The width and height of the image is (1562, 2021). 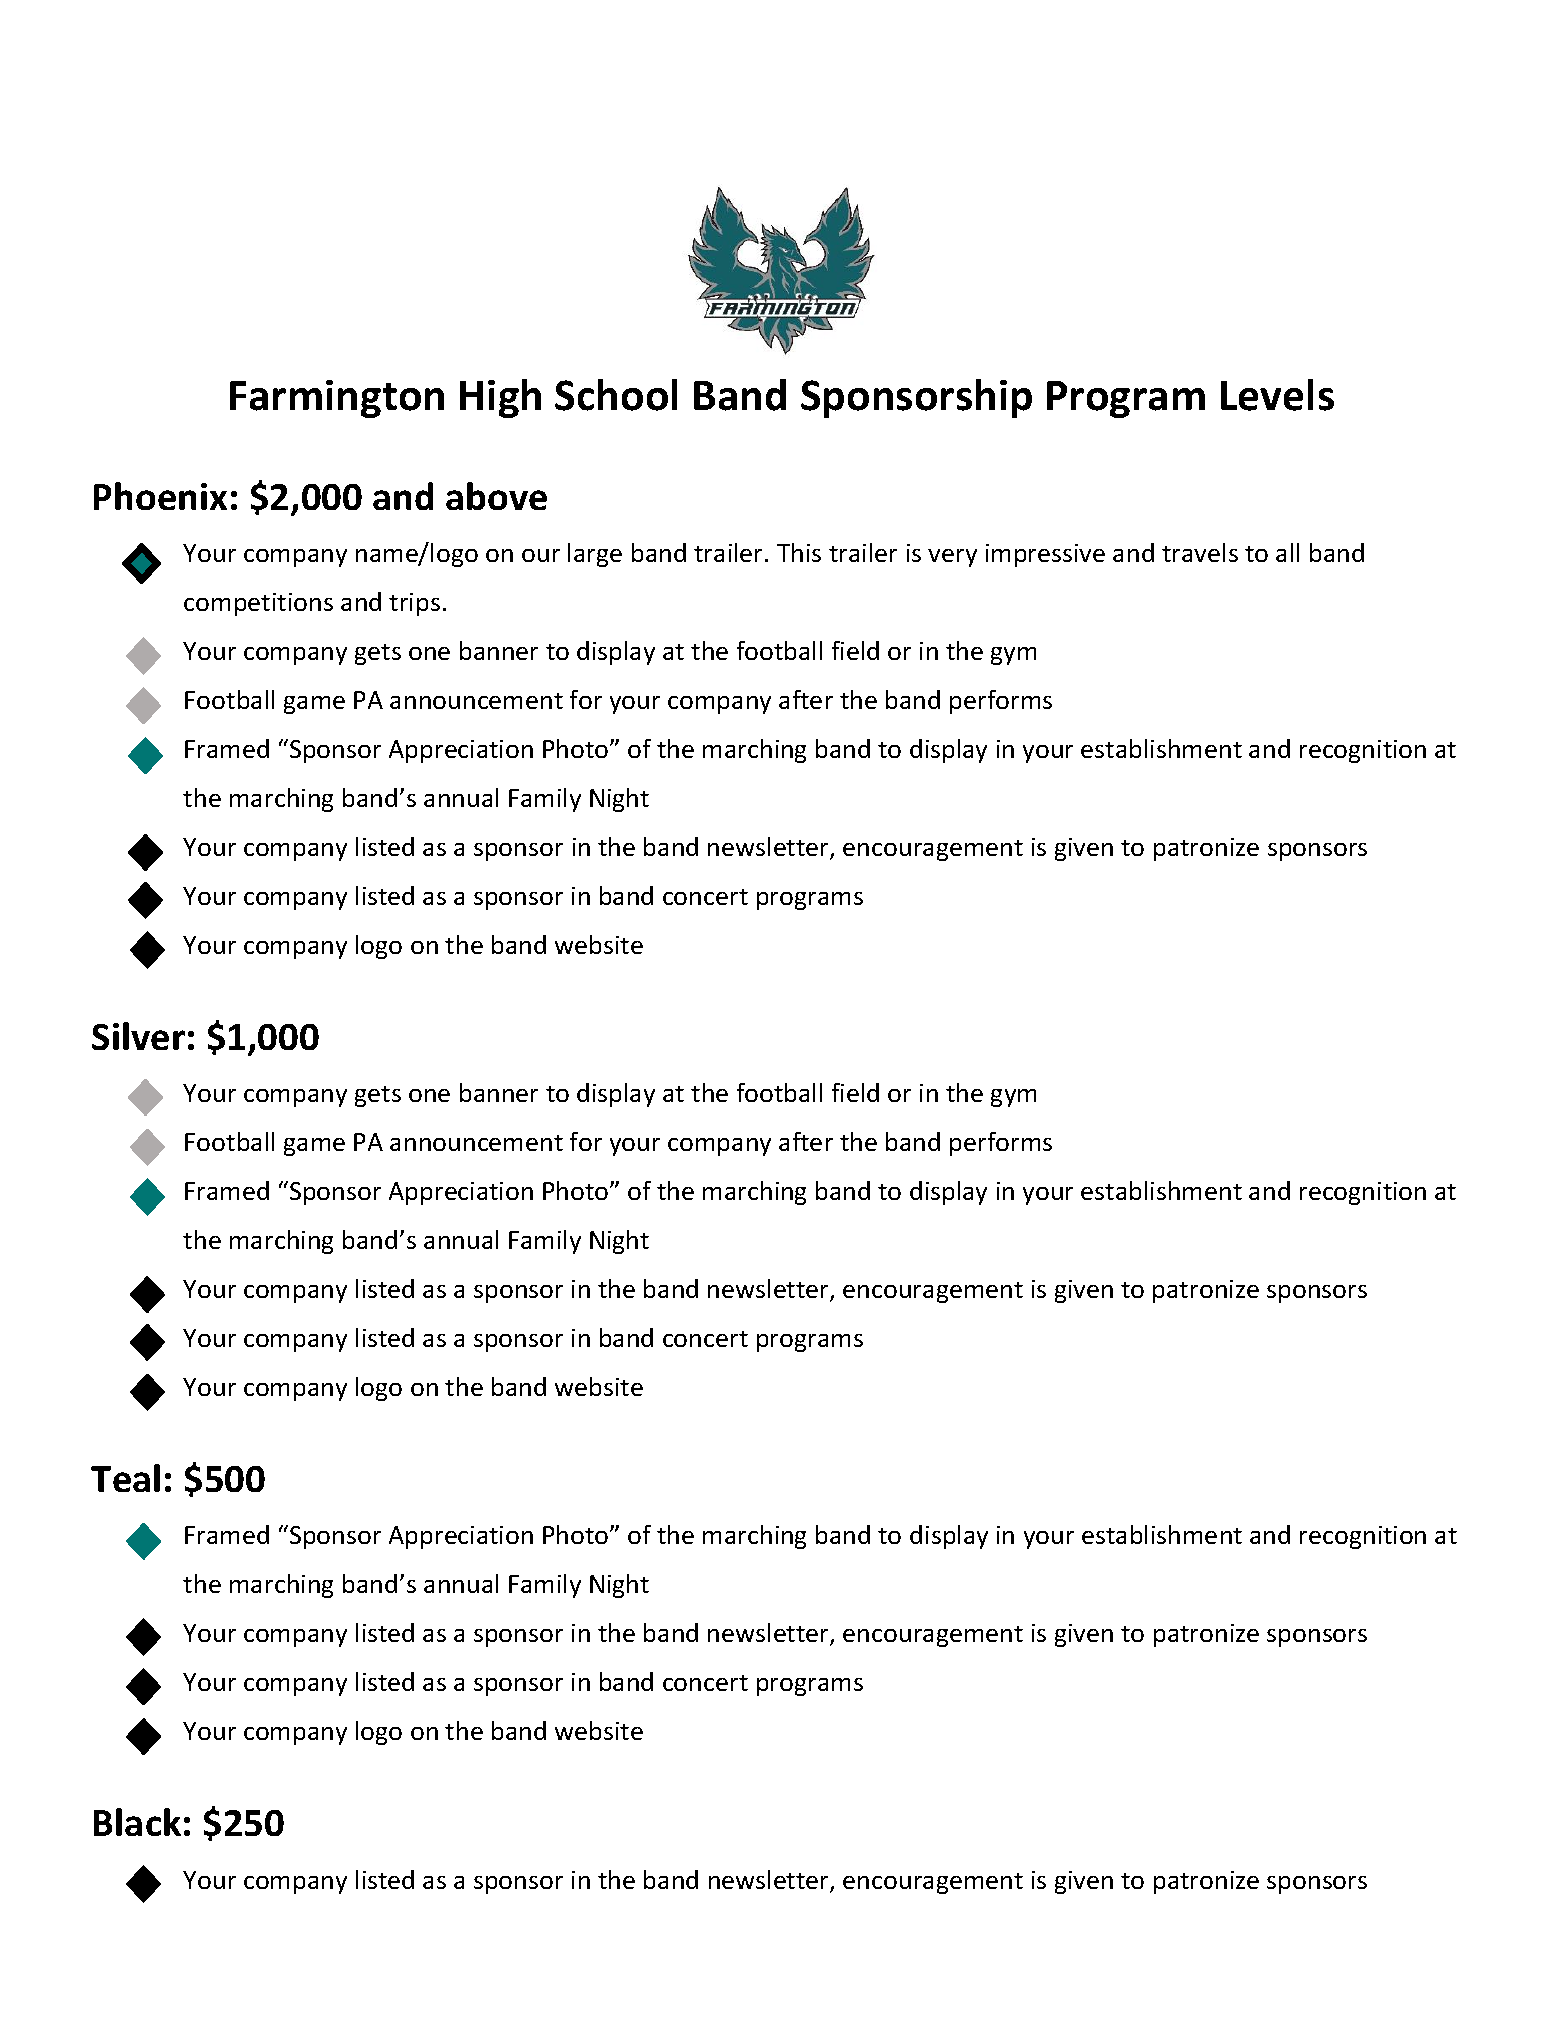 What do you see at coordinates (137, 1822) in the image?
I see `Black` at bounding box center [137, 1822].
